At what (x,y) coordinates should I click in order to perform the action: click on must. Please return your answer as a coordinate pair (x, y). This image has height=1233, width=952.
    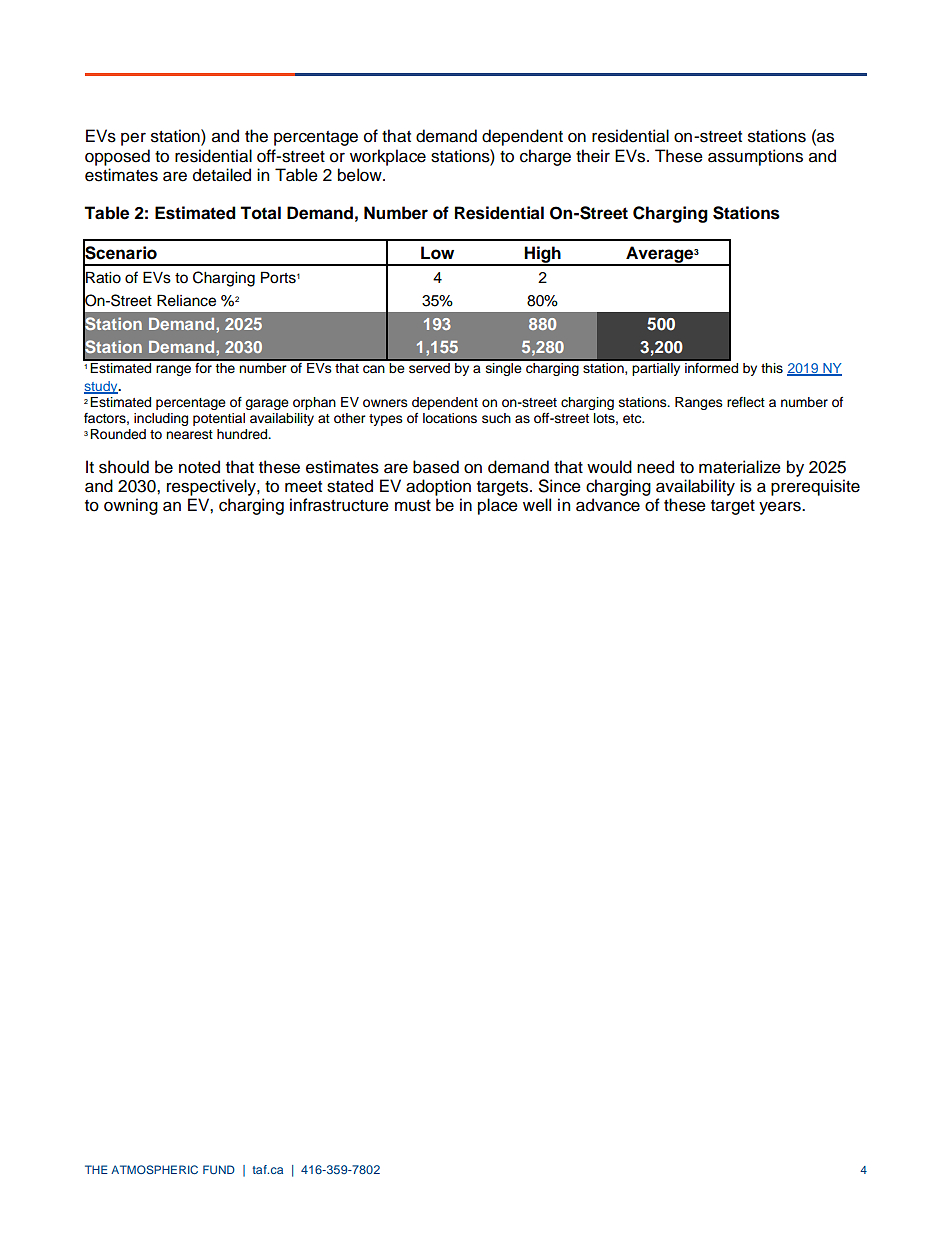
    Looking at the image, I should click on (413, 506).
